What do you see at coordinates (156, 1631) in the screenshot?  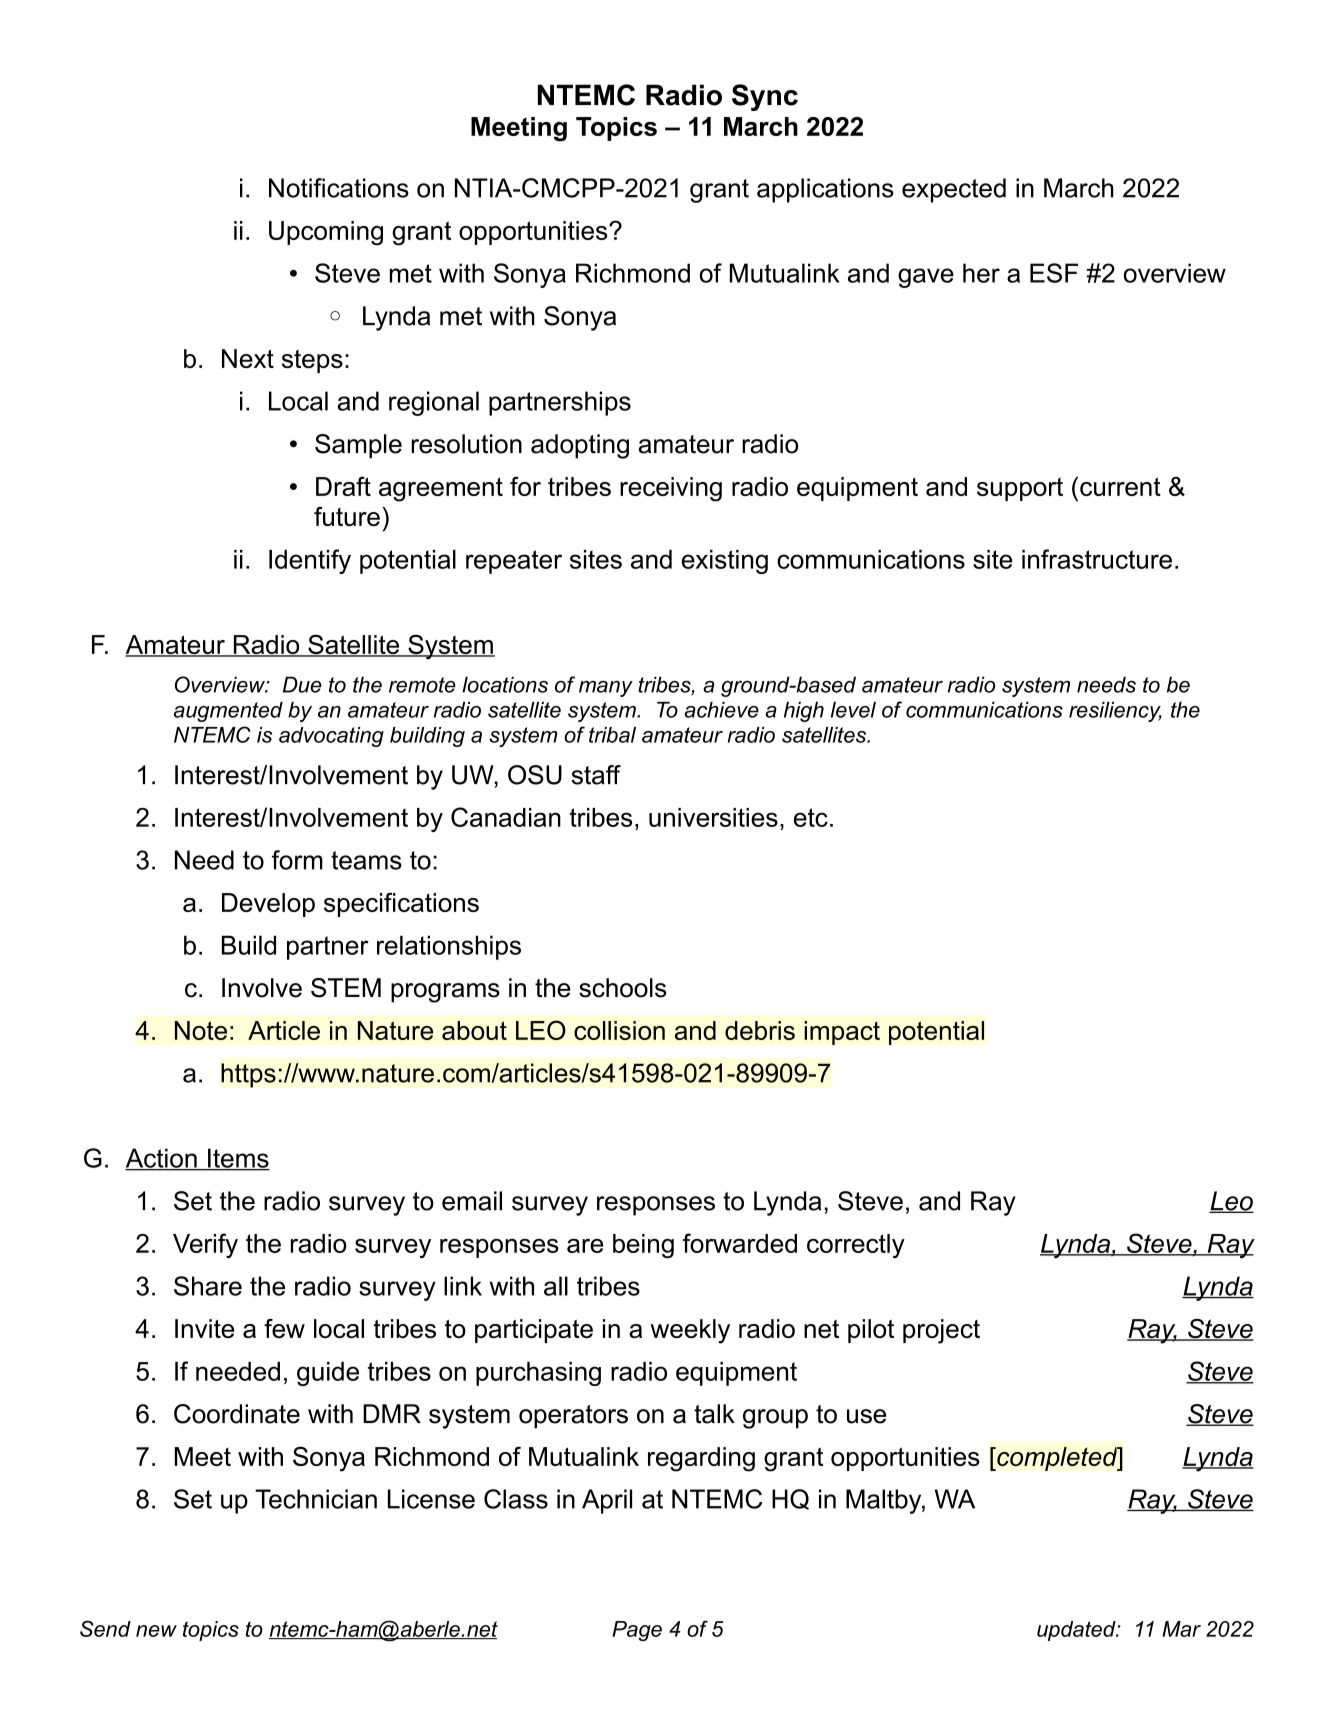 I see `new` at bounding box center [156, 1631].
